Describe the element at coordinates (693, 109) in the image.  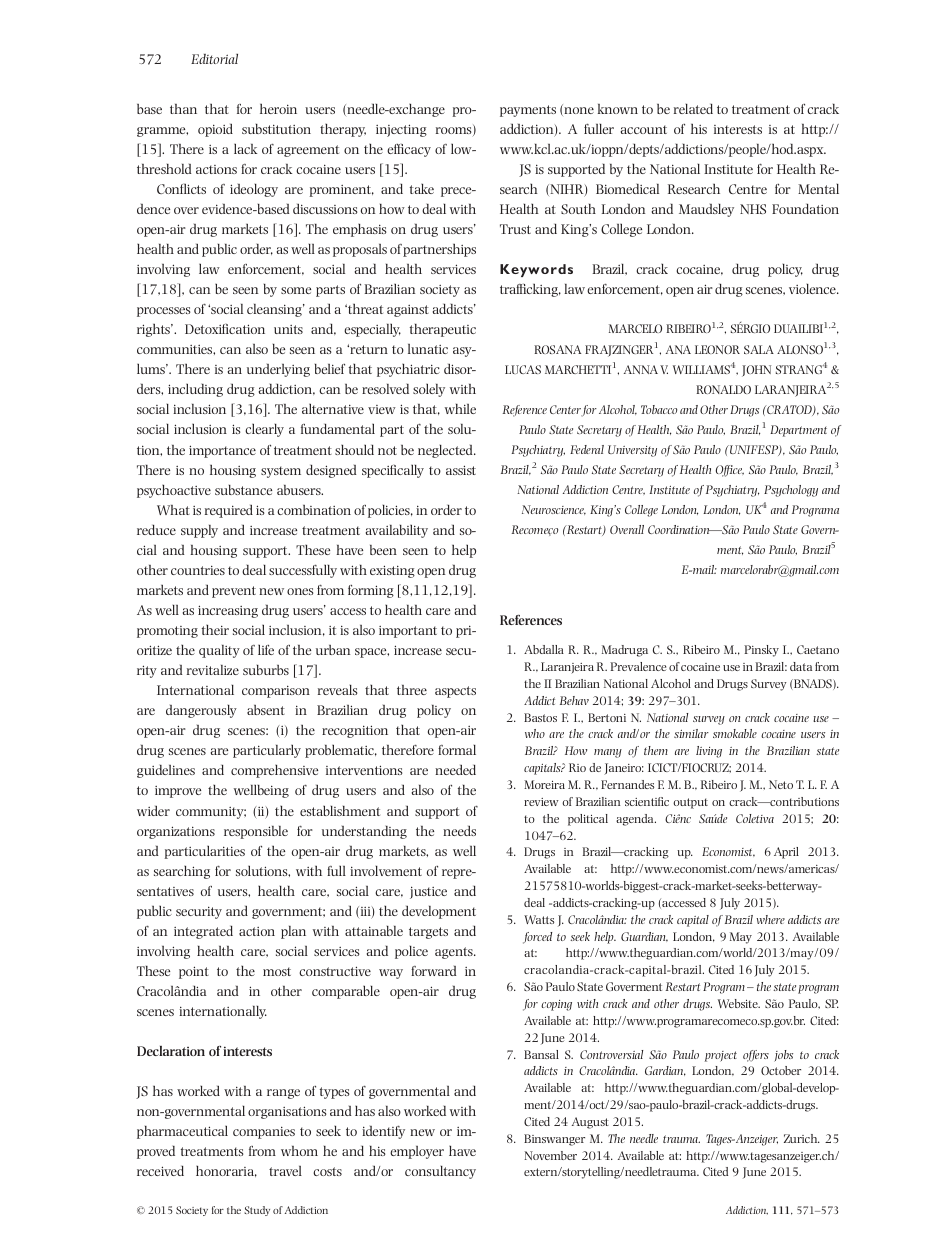
I see `related` at that location.
